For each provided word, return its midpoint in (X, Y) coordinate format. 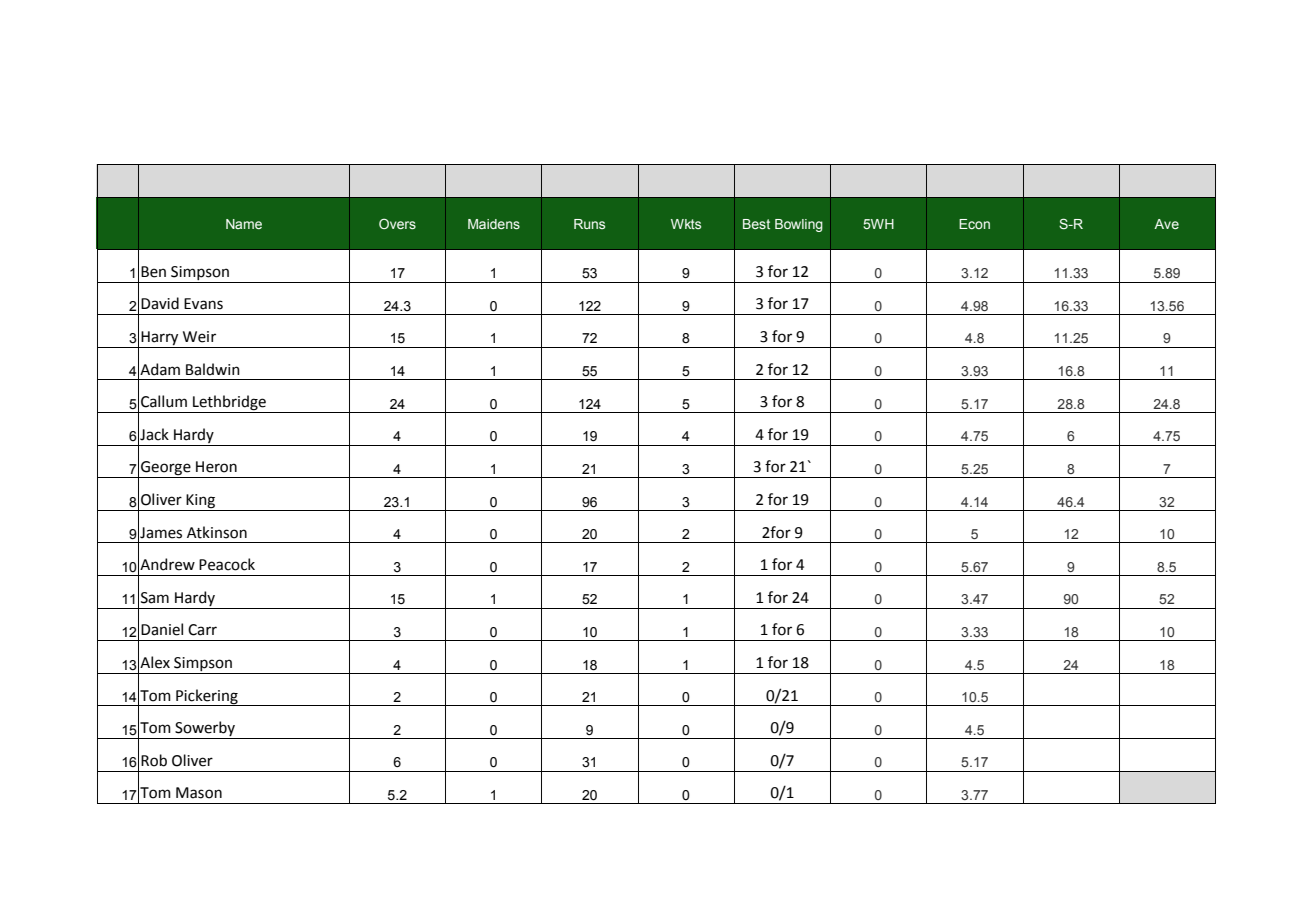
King (200, 501)
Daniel (162, 629)
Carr (202, 630)
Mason (199, 793)
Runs (589, 224)
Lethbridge (229, 404)
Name (244, 224)
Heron (216, 467)
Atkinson (217, 532)
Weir (199, 337)
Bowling (799, 225)
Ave (1166, 224)
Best (756, 224)
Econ (974, 224)
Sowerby (205, 730)
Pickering (207, 697)
